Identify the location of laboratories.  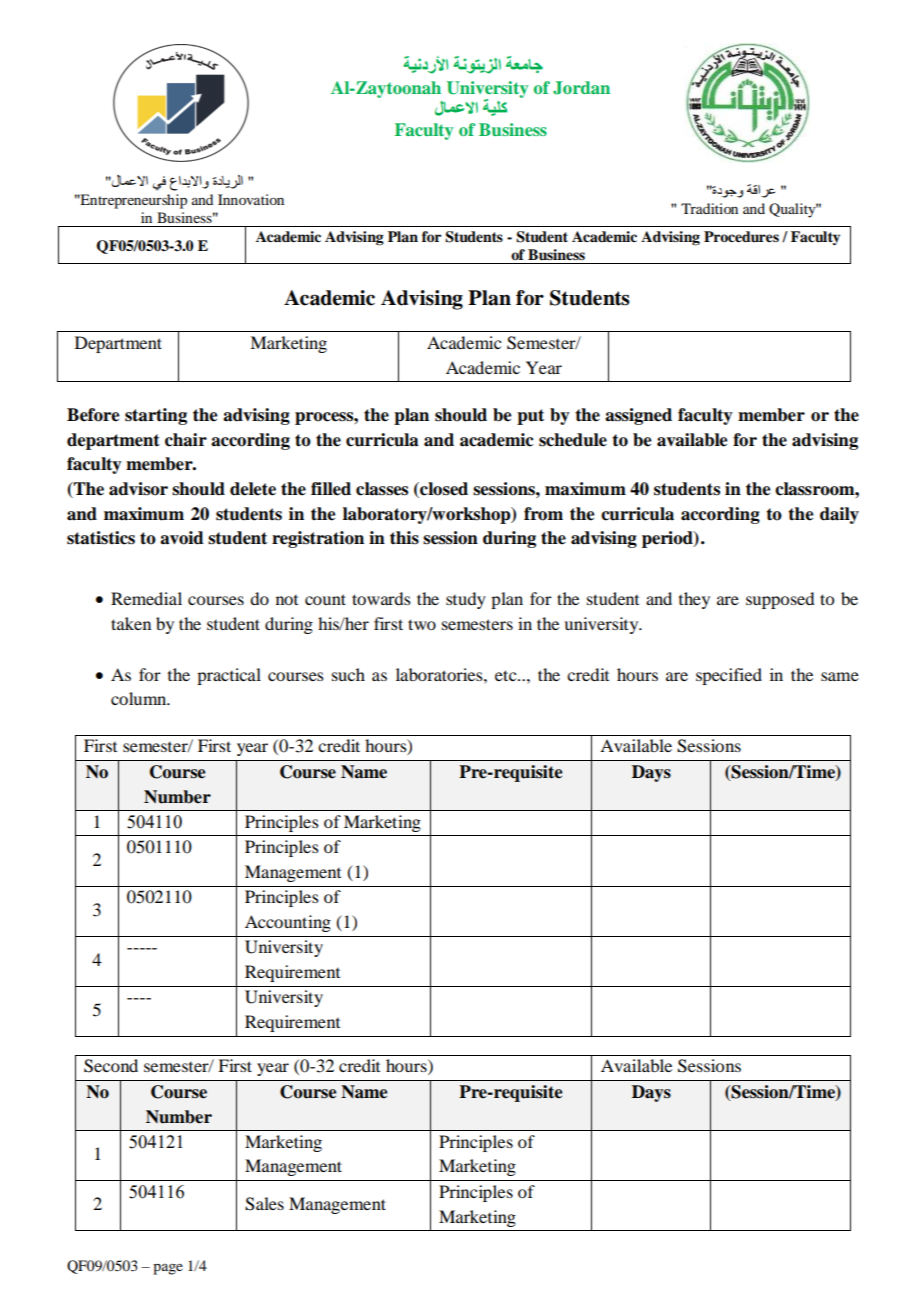
(440, 674).
